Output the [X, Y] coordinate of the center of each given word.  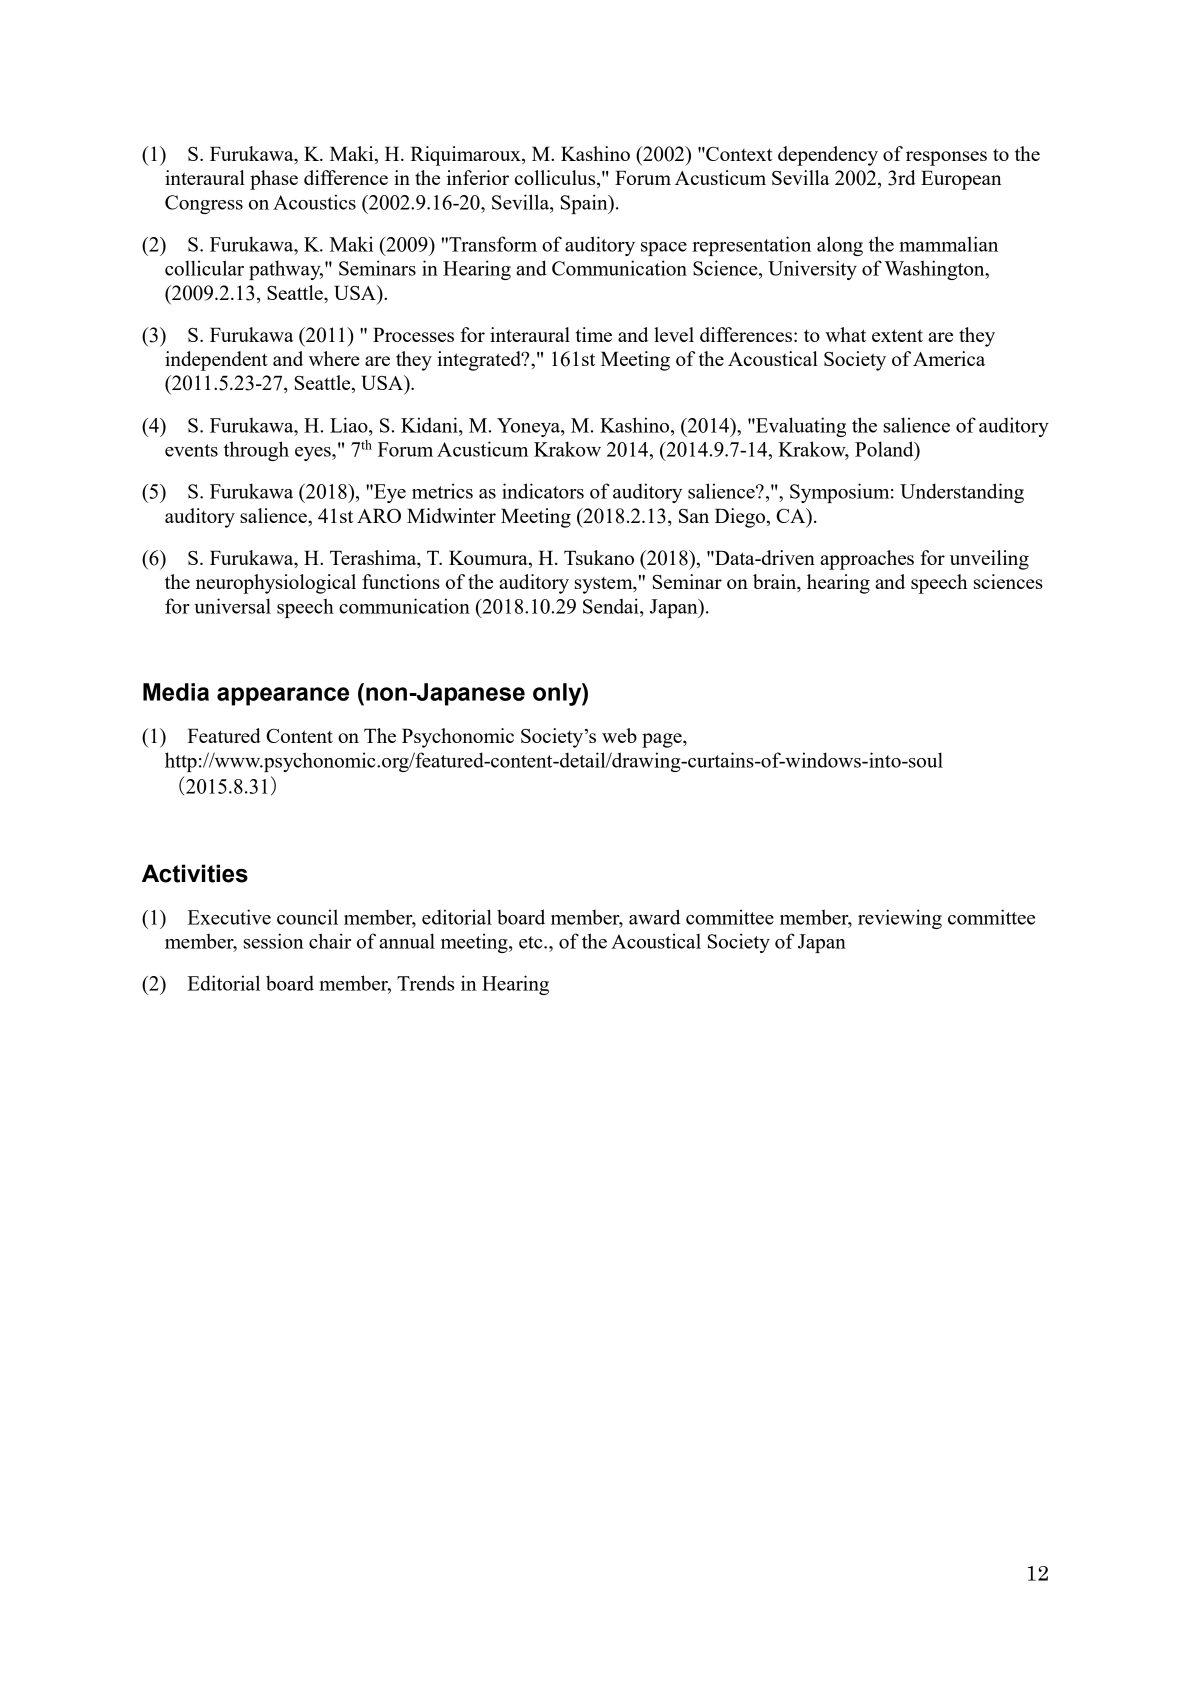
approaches [867, 560]
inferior [478, 177]
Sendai [612, 606]
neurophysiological [276, 584]
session [274, 941]
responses [946, 158]
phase [274, 180]
